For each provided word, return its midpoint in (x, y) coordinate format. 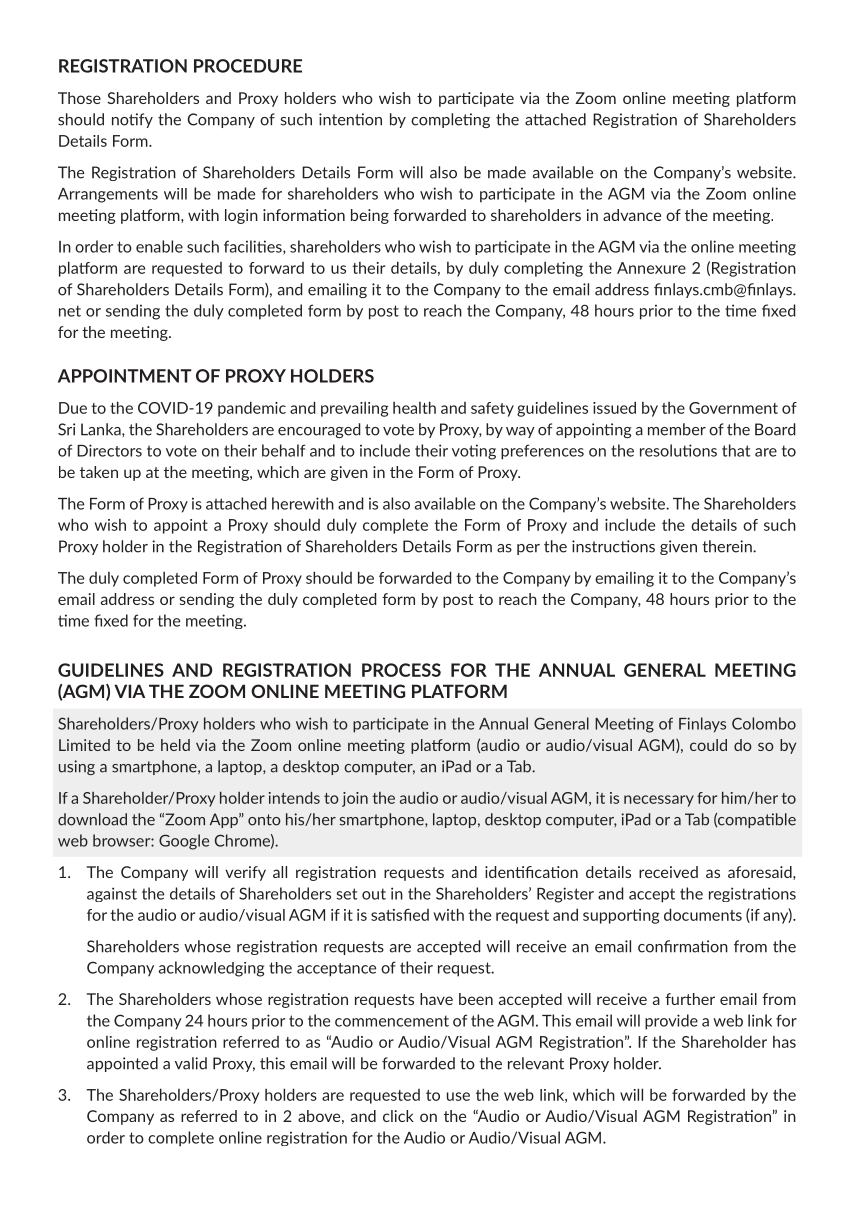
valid (191, 1063)
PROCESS (401, 670)
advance (632, 215)
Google (184, 842)
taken (99, 472)
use (458, 1096)
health (414, 407)
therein (728, 546)
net (70, 311)
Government (733, 408)
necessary (659, 801)
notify (132, 120)
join (355, 799)
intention (350, 119)
